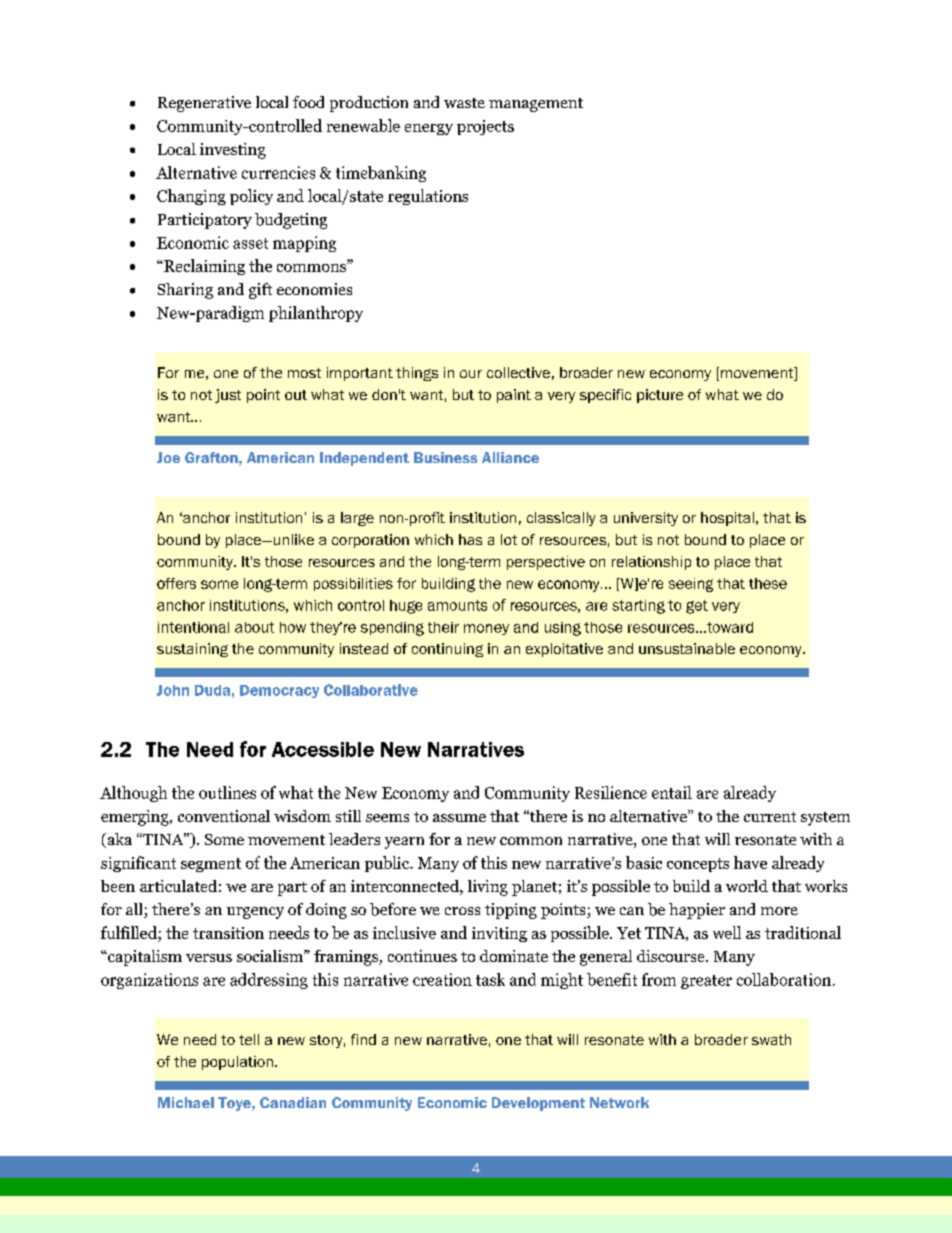  I want to click on projects, so click(485, 127).
